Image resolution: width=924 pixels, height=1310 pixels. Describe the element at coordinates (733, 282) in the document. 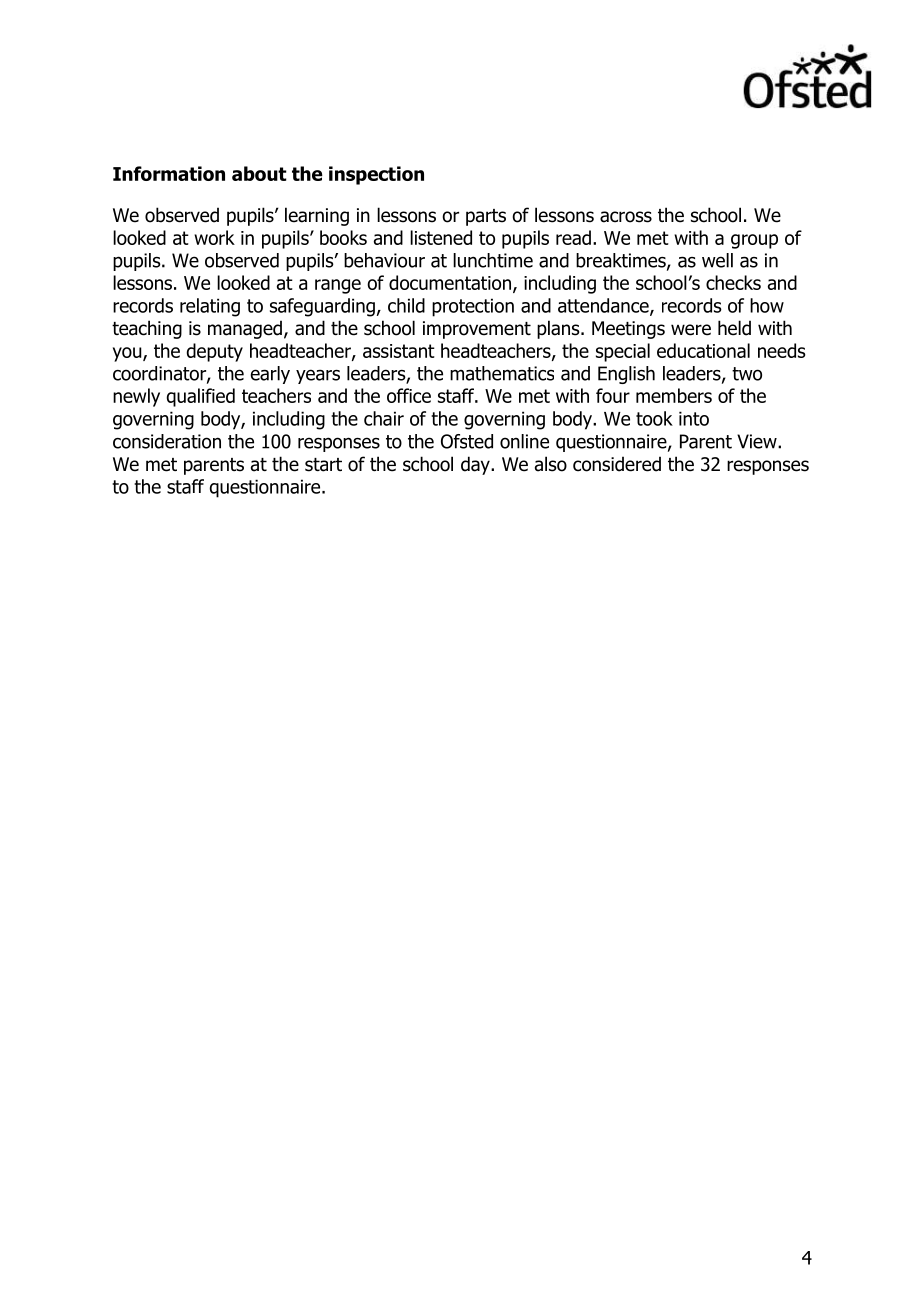

I see `checks` at that location.
